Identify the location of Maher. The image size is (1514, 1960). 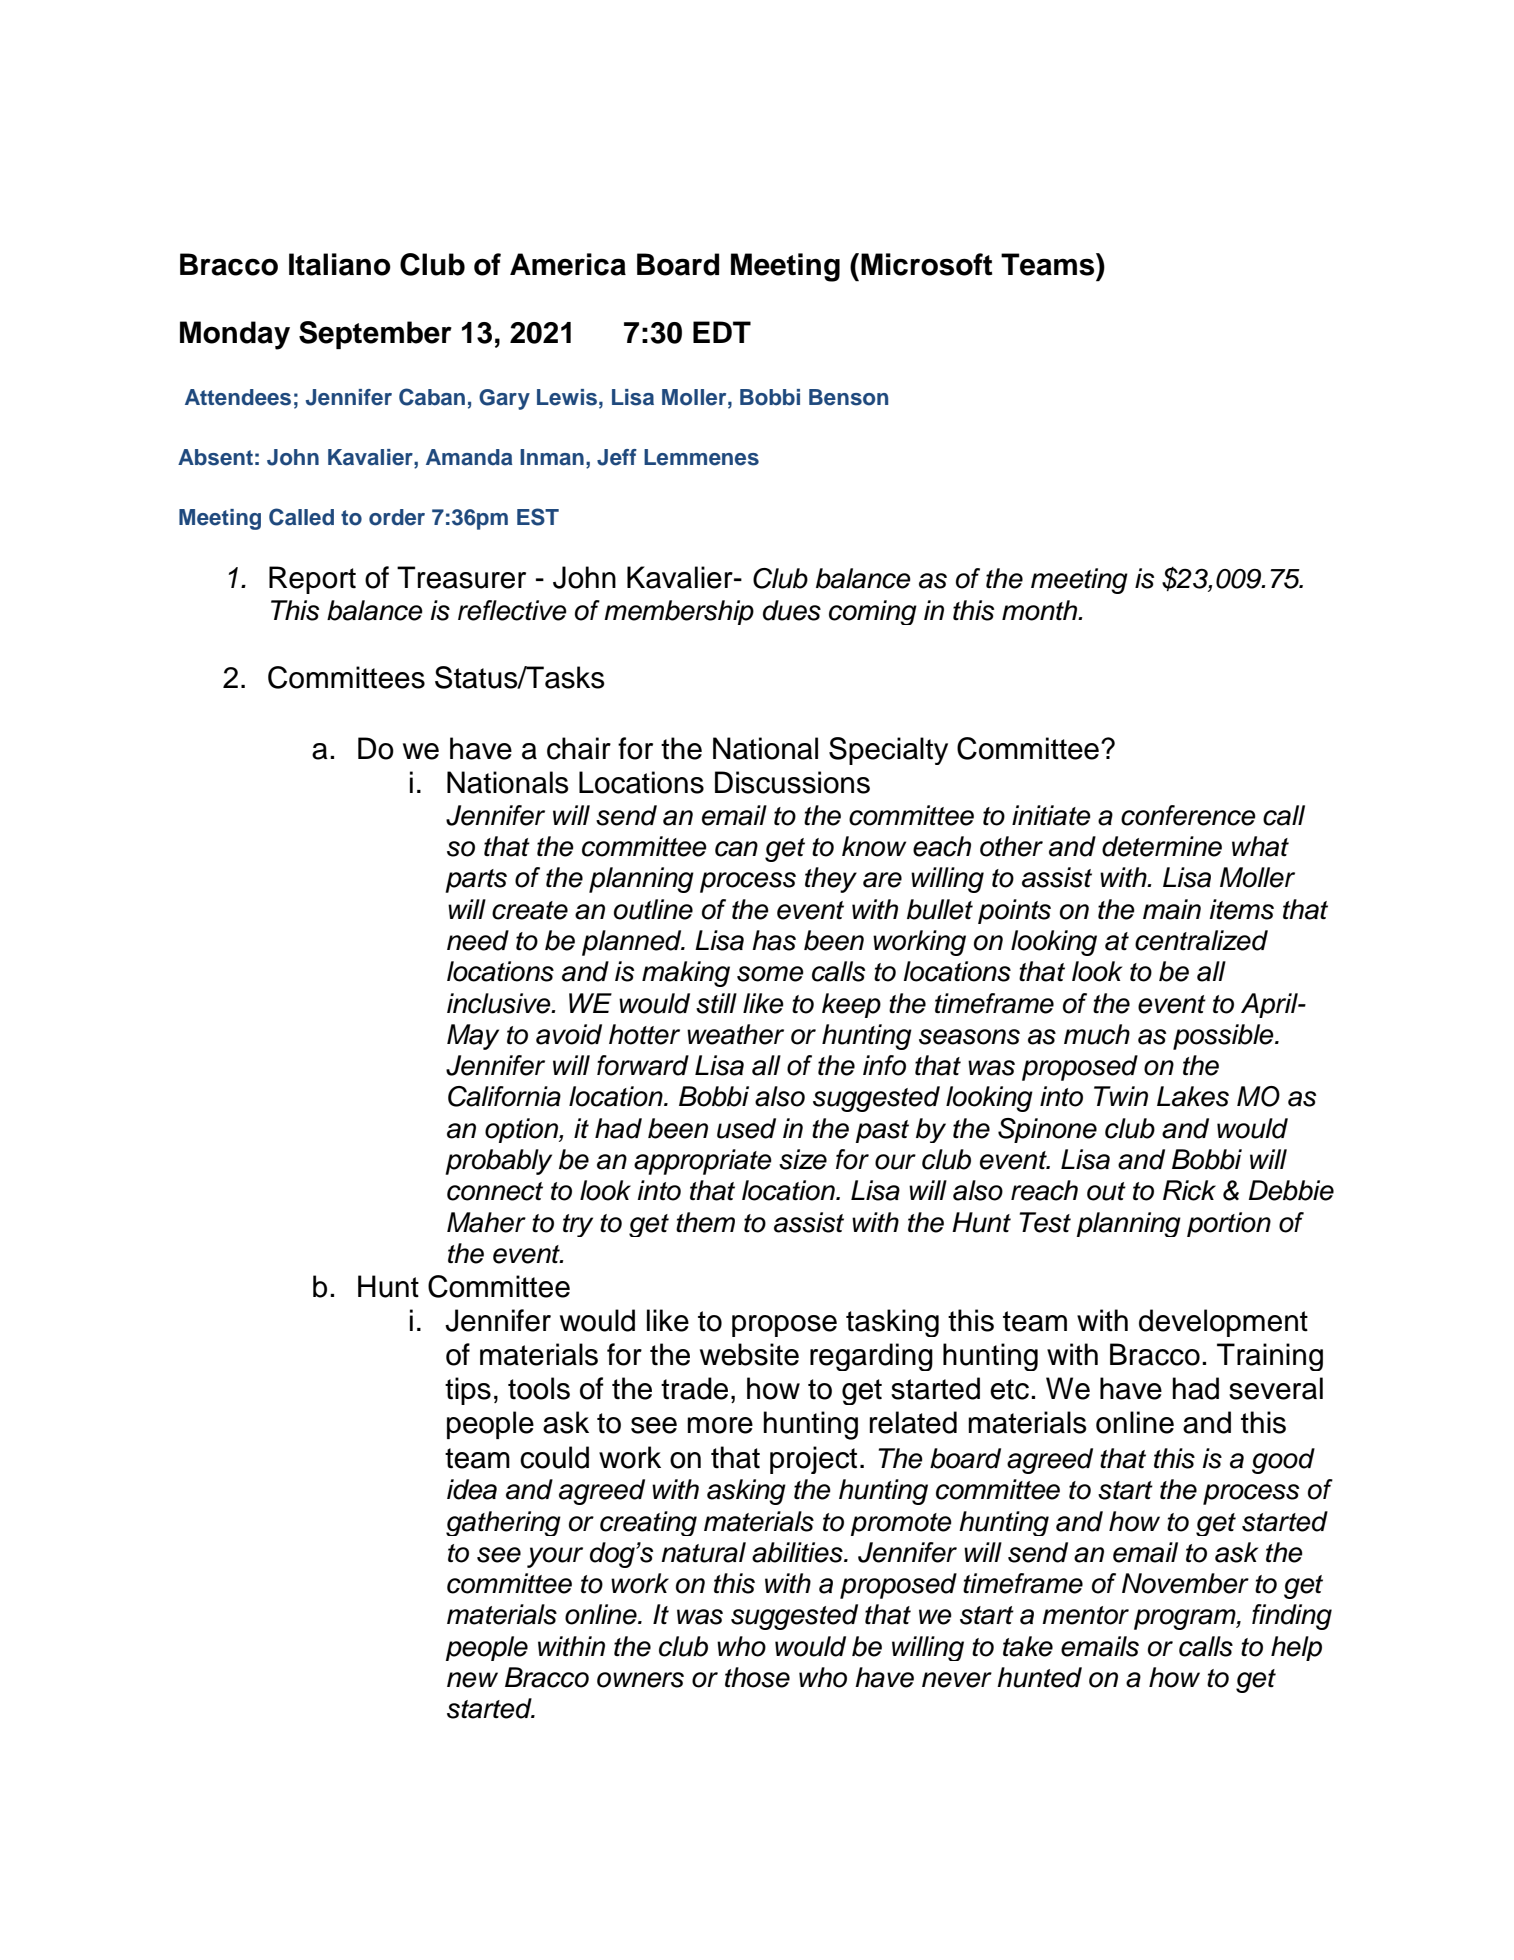
(486, 1222).
